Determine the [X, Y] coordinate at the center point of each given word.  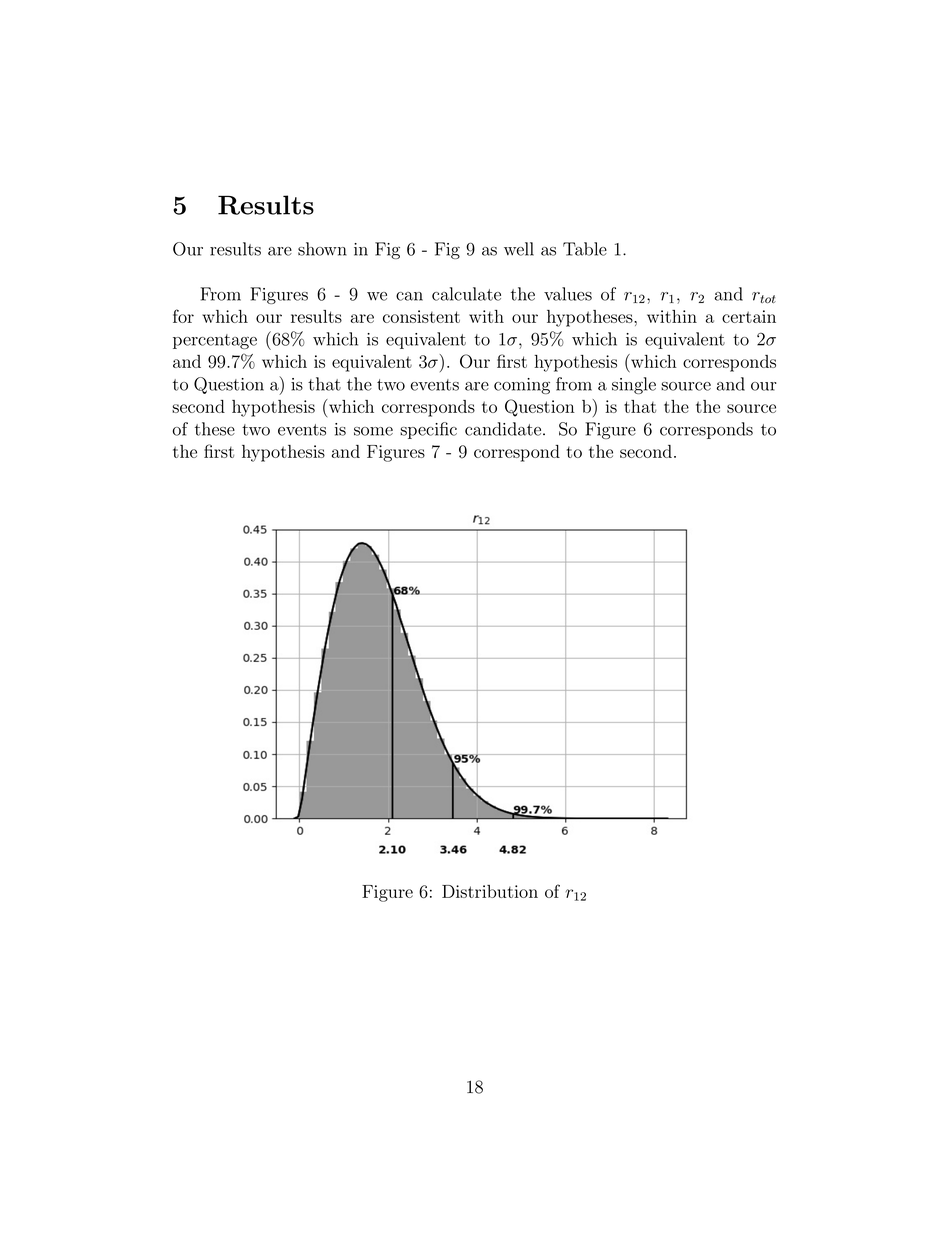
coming [522, 386]
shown [322, 249]
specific [428, 430]
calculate [466, 294]
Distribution [490, 891]
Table [585, 249]
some [373, 431]
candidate [503, 429]
